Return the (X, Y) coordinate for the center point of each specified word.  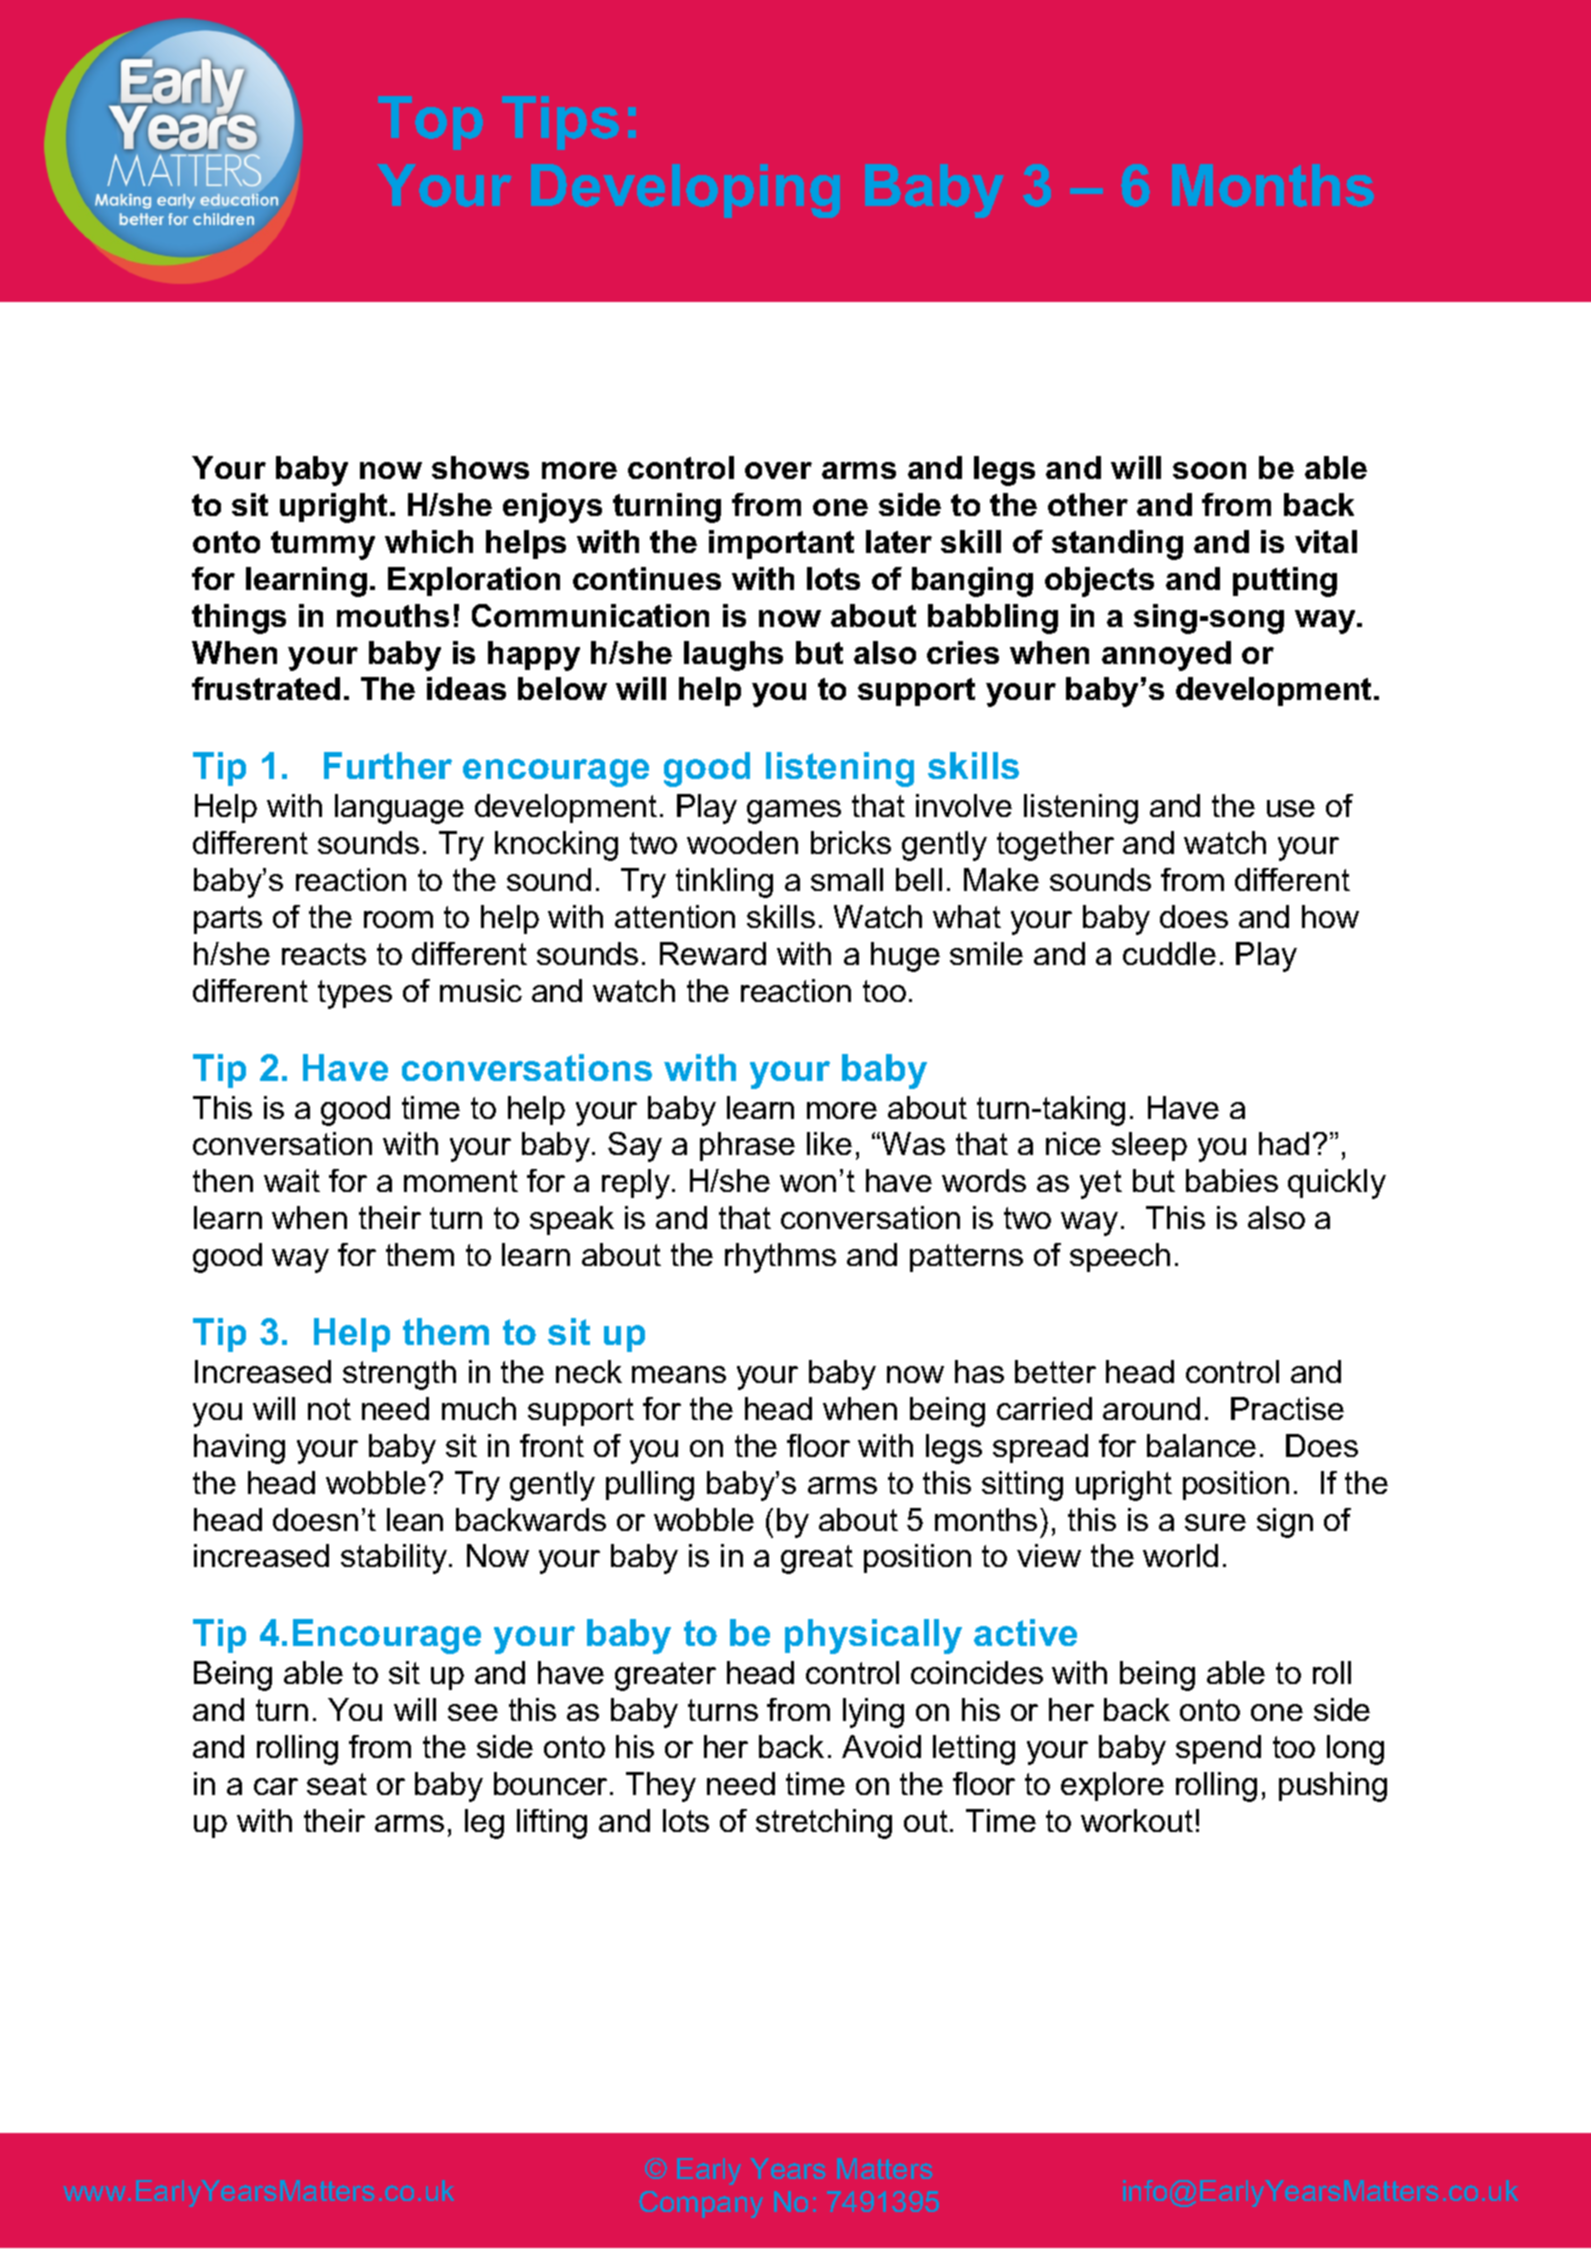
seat (337, 1784)
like (829, 1143)
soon (1209, 470)
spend (1218, 1749)
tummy (323, 545)
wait (292, 1180)
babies (1232, 1180)
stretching (824, 1824)
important (781, 544)
